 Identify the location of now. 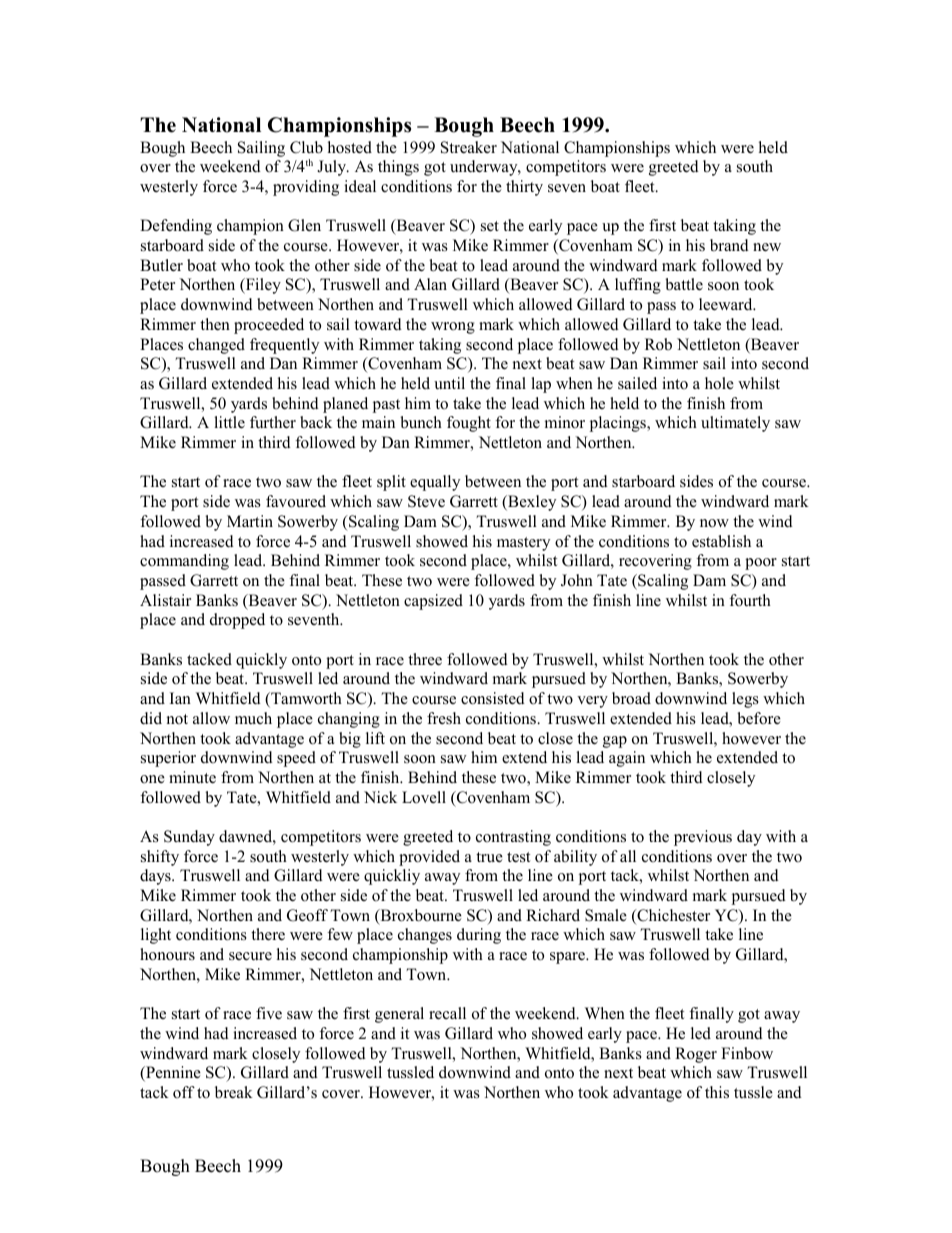
(714, 523).
